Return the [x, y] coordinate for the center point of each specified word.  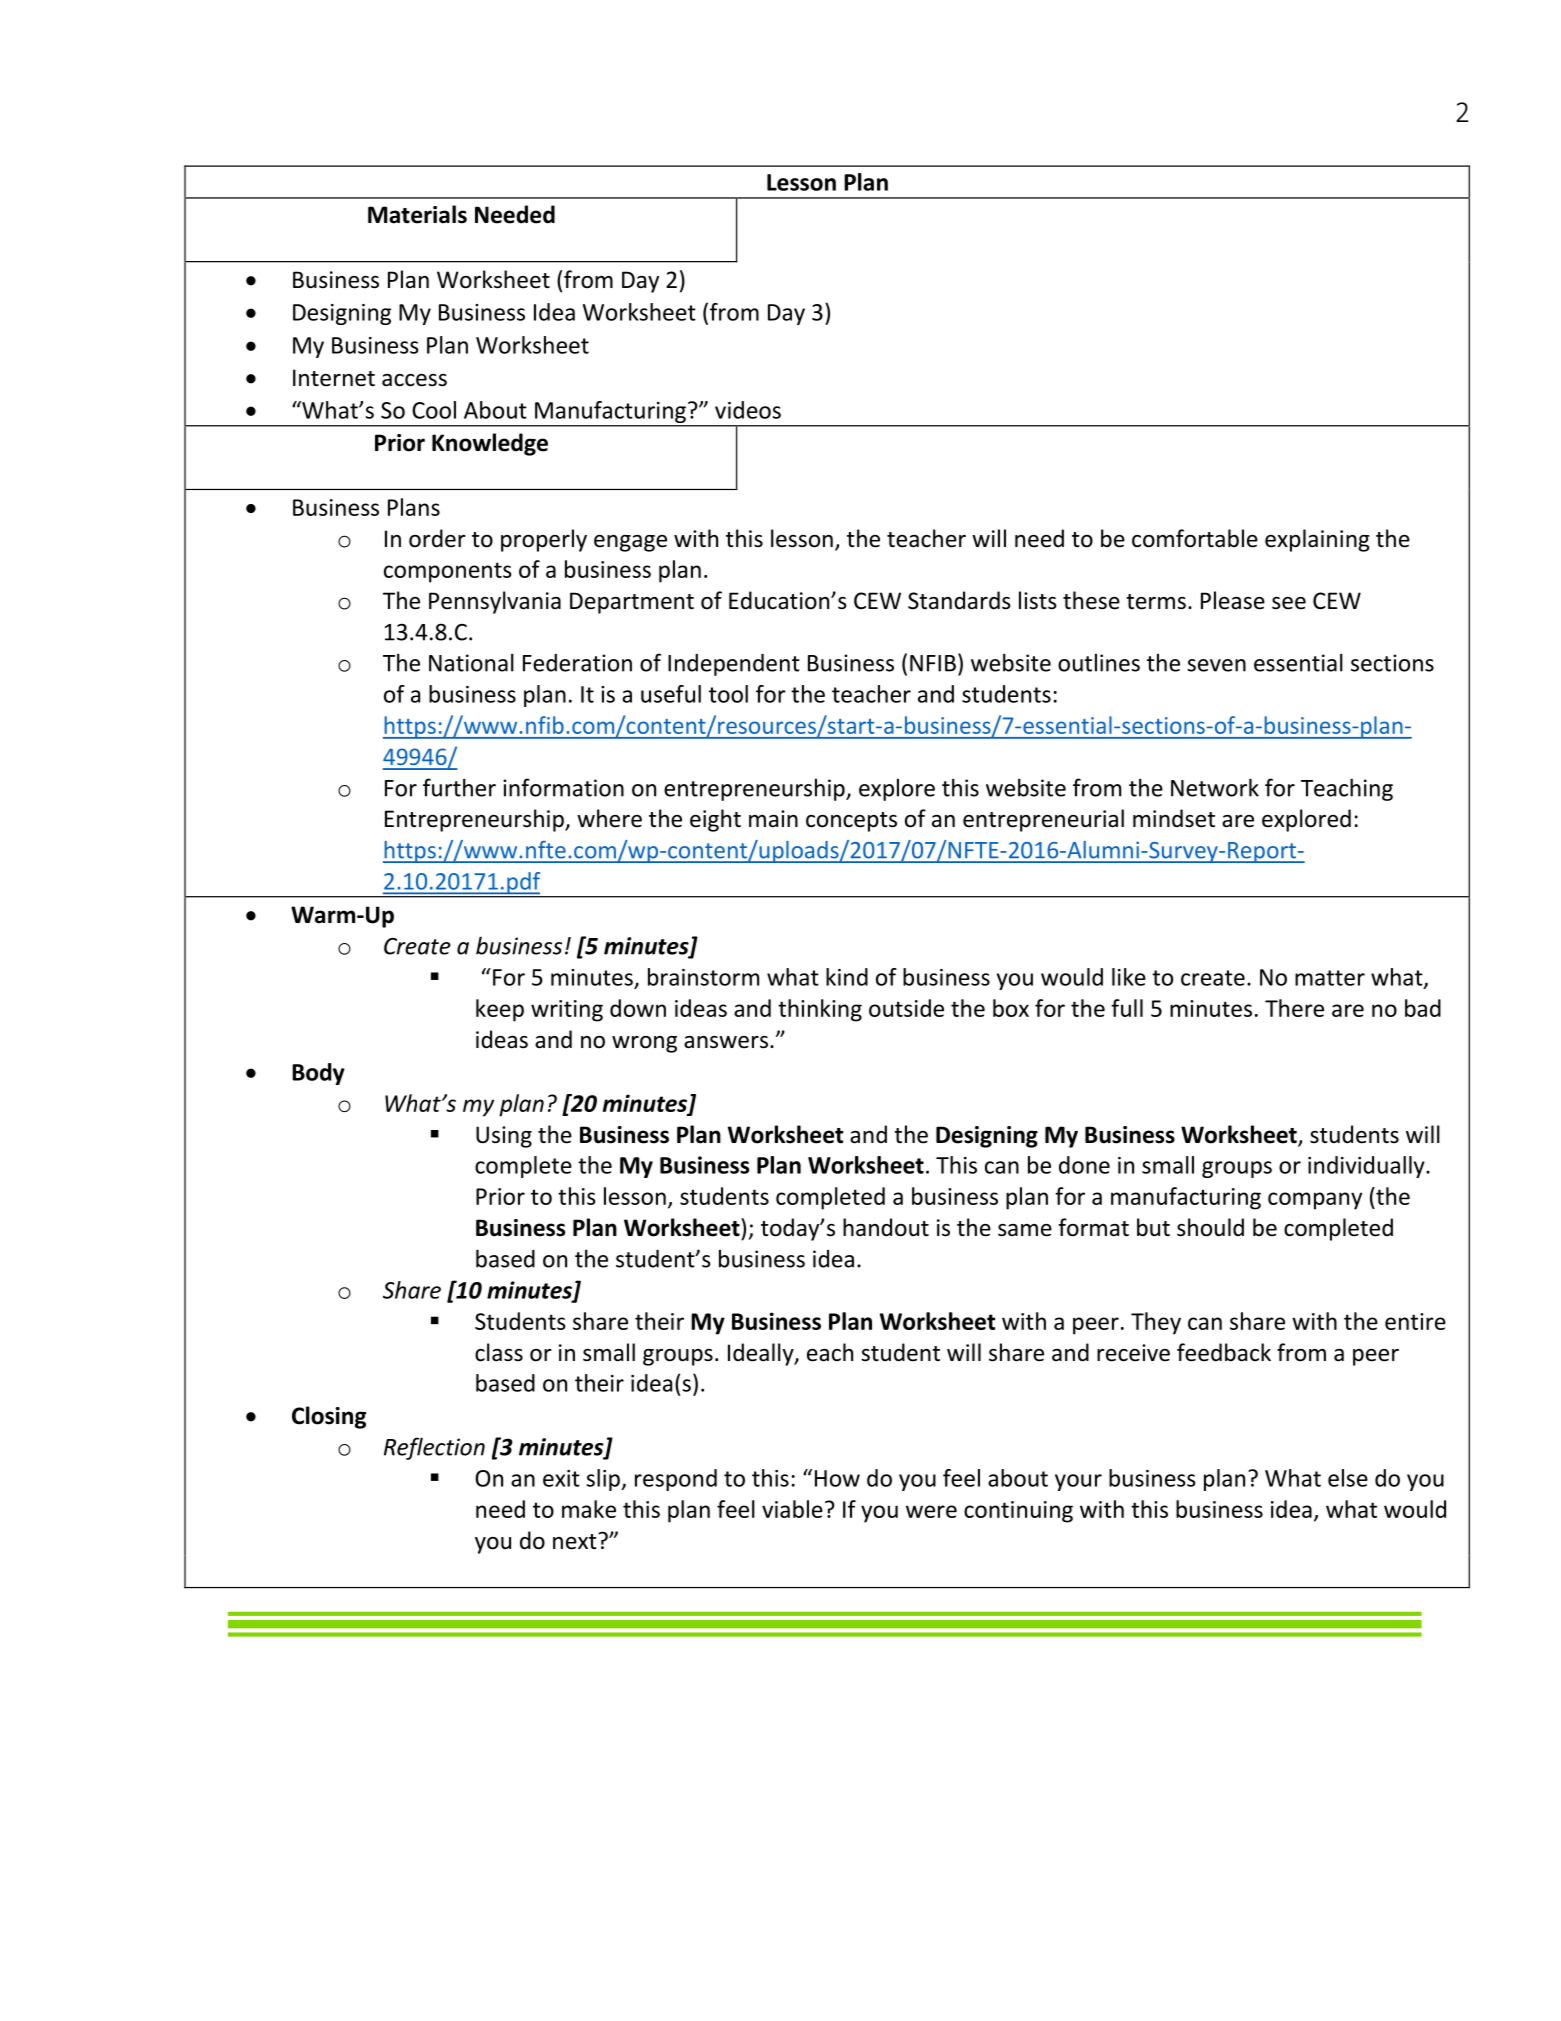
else [1348, 1478]
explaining [1317, 540]
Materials [417, 214]
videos [748, 410]
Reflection [434, 1448]
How [837, 1478]
